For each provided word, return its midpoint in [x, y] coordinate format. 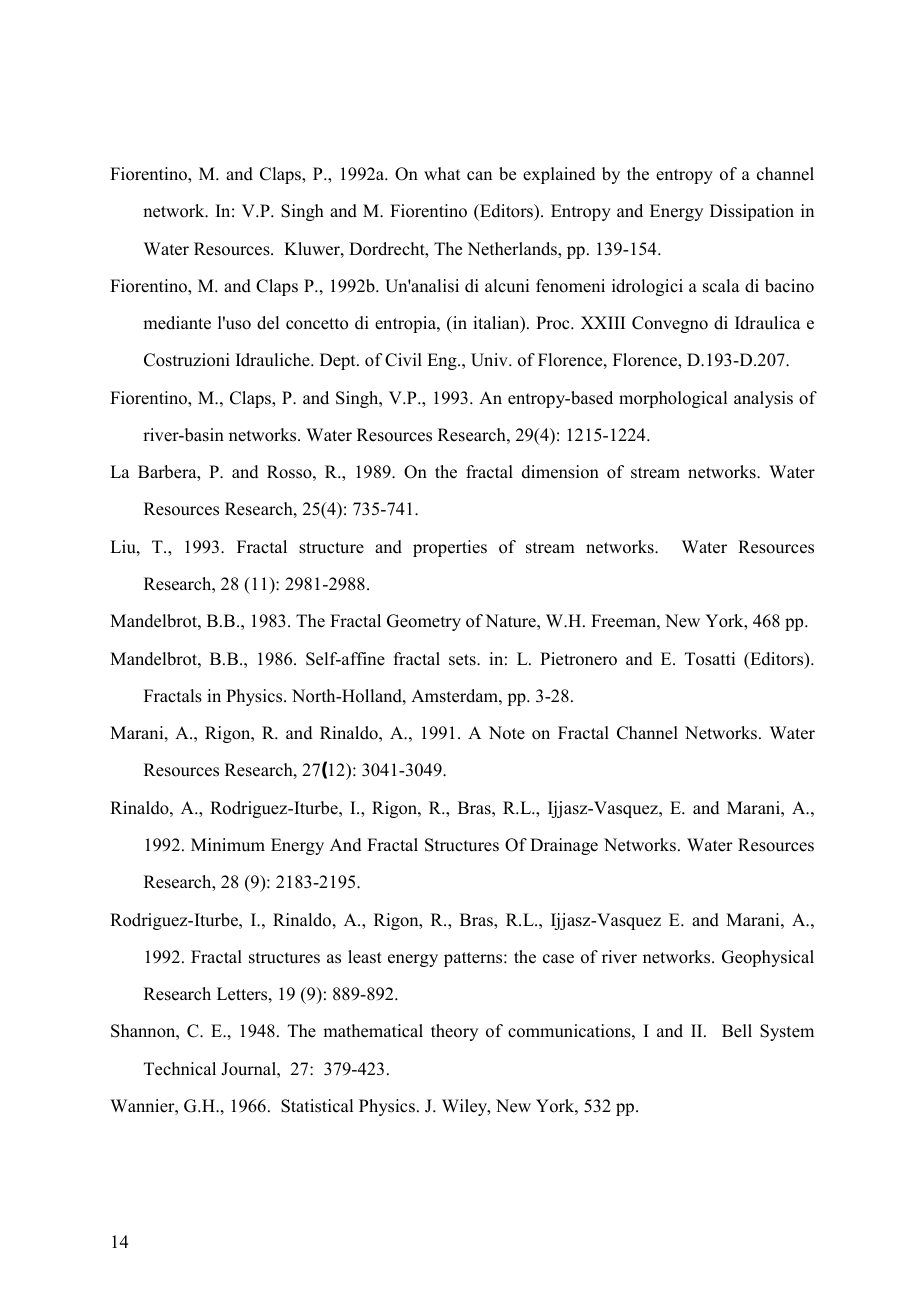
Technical [180, 1069]
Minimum [228, 845]
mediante [177, 323]
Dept [339, 361]
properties [450, 548]
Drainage [564, 846]
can [479, 176]
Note [507, 733]
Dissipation [752, 212]
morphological [673, 399]
